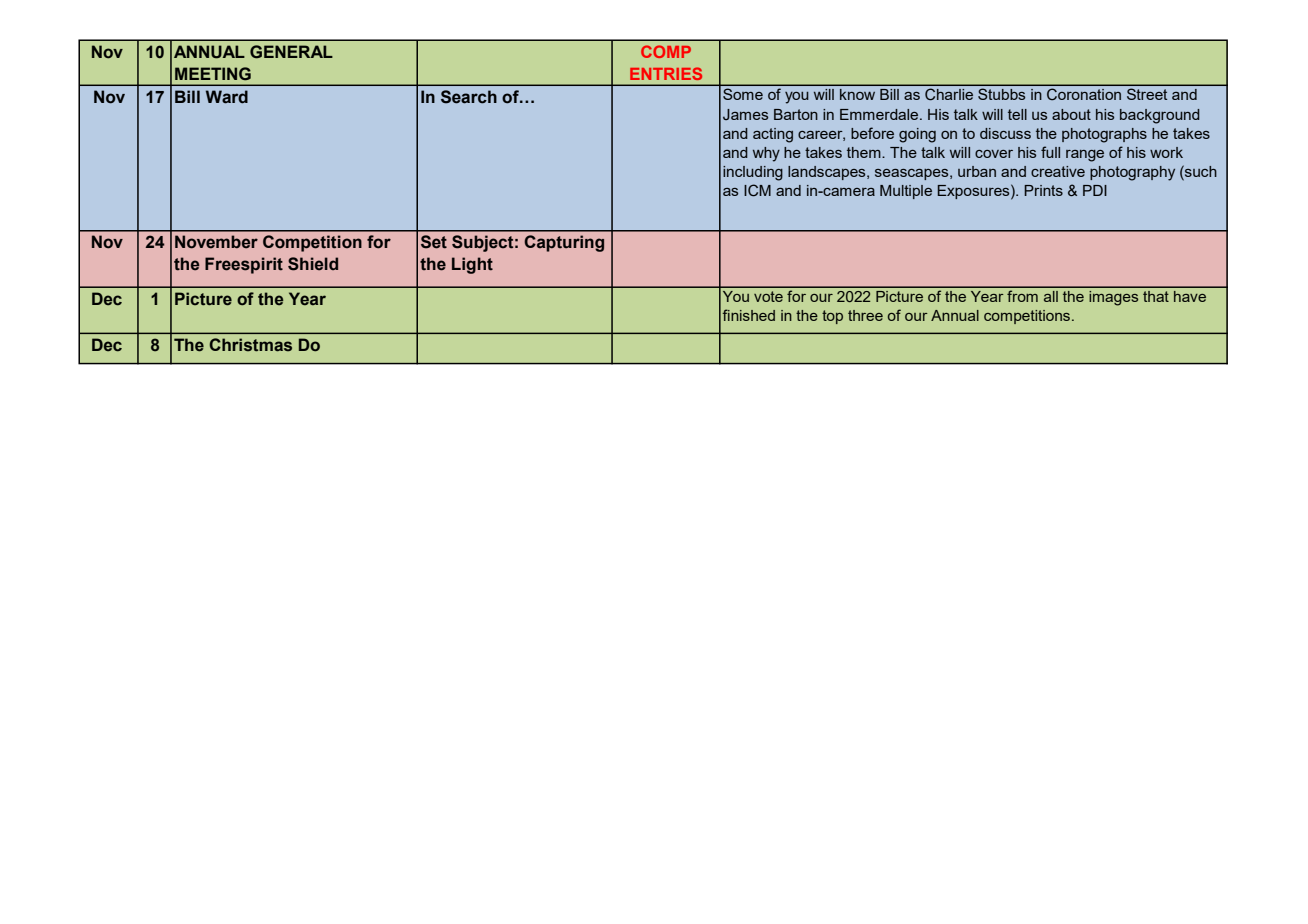  Describe the element at coordinates (832, 317) in the page. I see `top` at that location.
